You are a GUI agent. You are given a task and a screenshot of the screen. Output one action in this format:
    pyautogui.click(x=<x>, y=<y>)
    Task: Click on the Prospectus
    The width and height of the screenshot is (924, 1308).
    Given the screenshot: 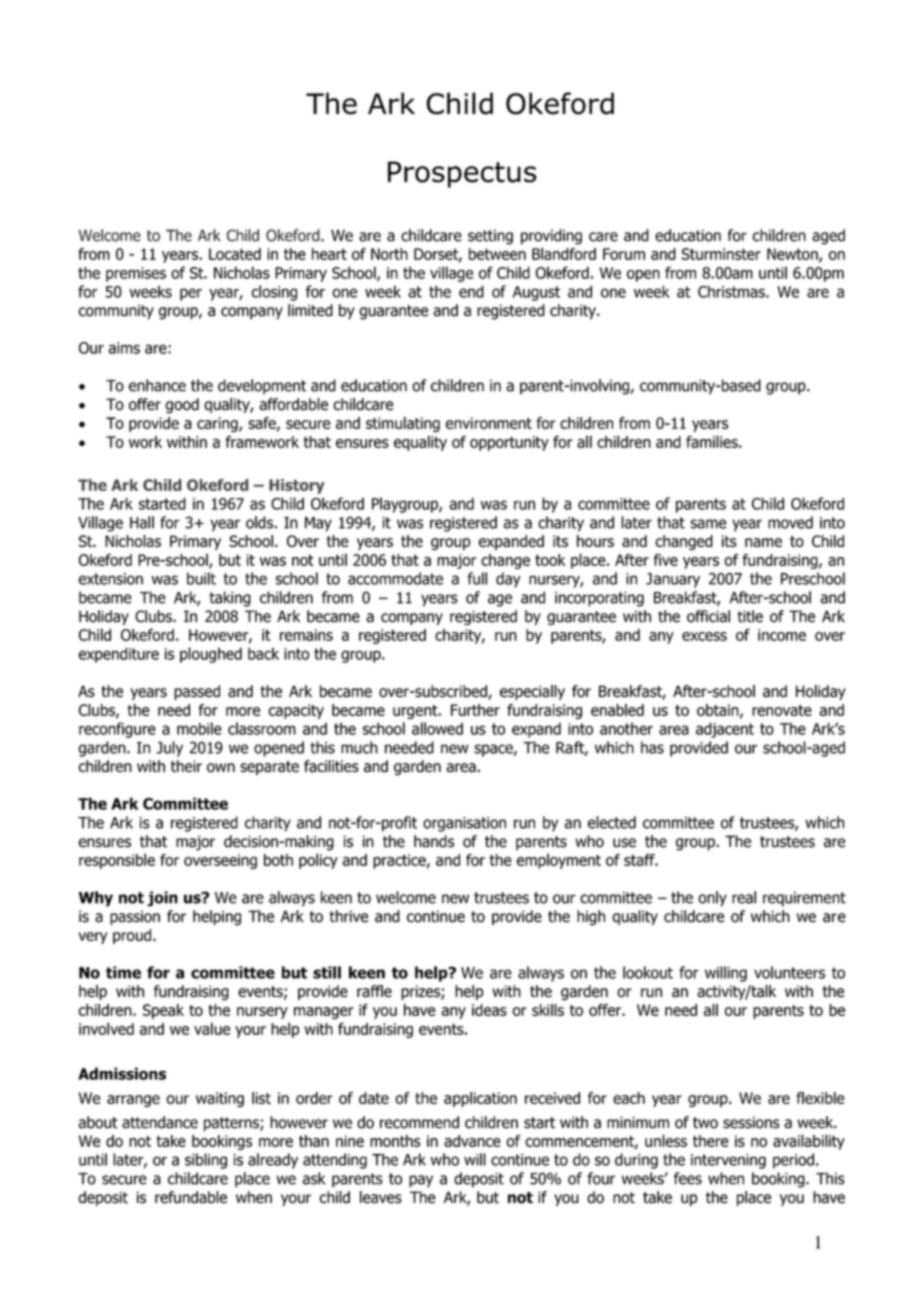 What is the action you would take?
    pyautogui.click(x=462, y=174)
